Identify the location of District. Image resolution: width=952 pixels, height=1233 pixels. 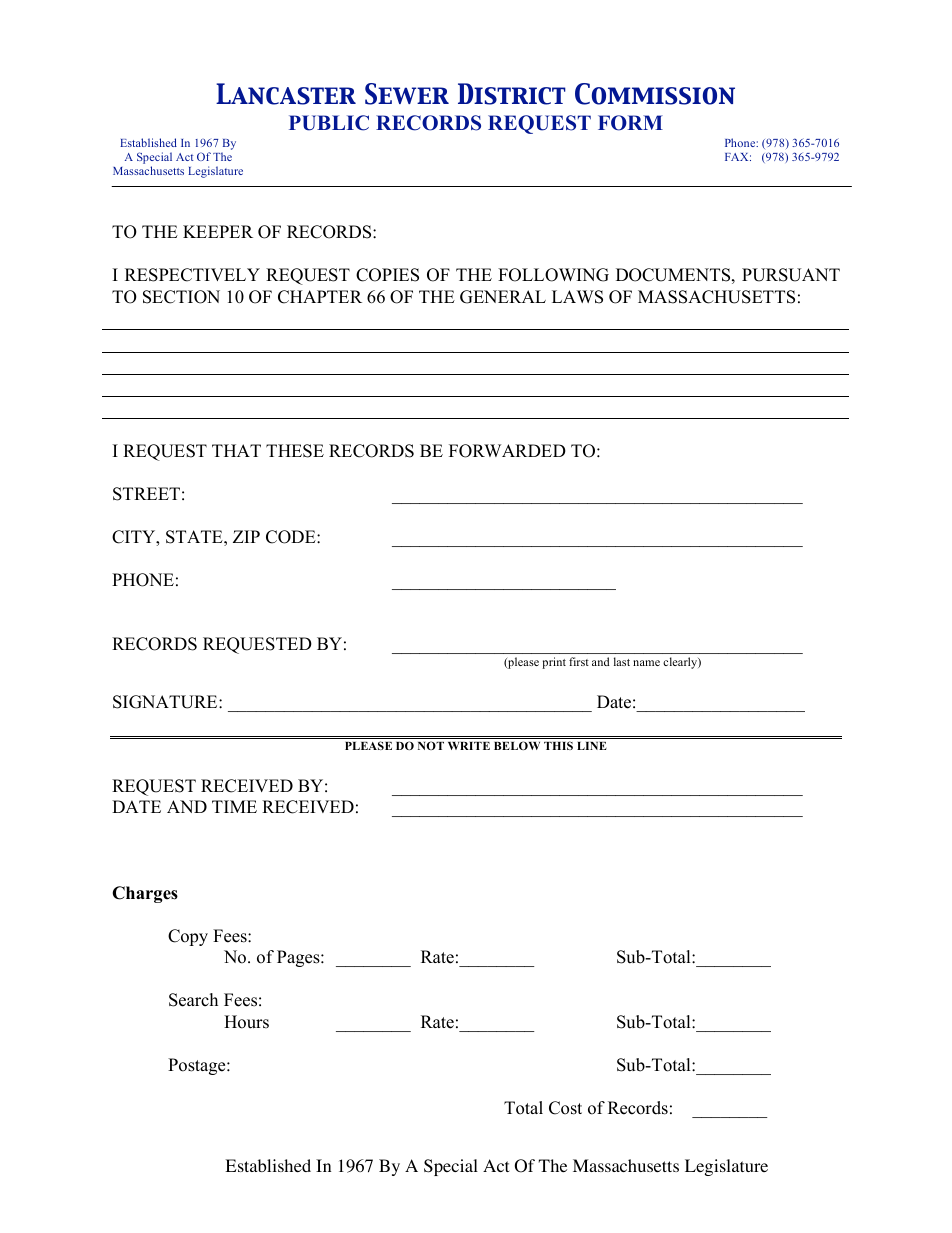
(512, 94).
